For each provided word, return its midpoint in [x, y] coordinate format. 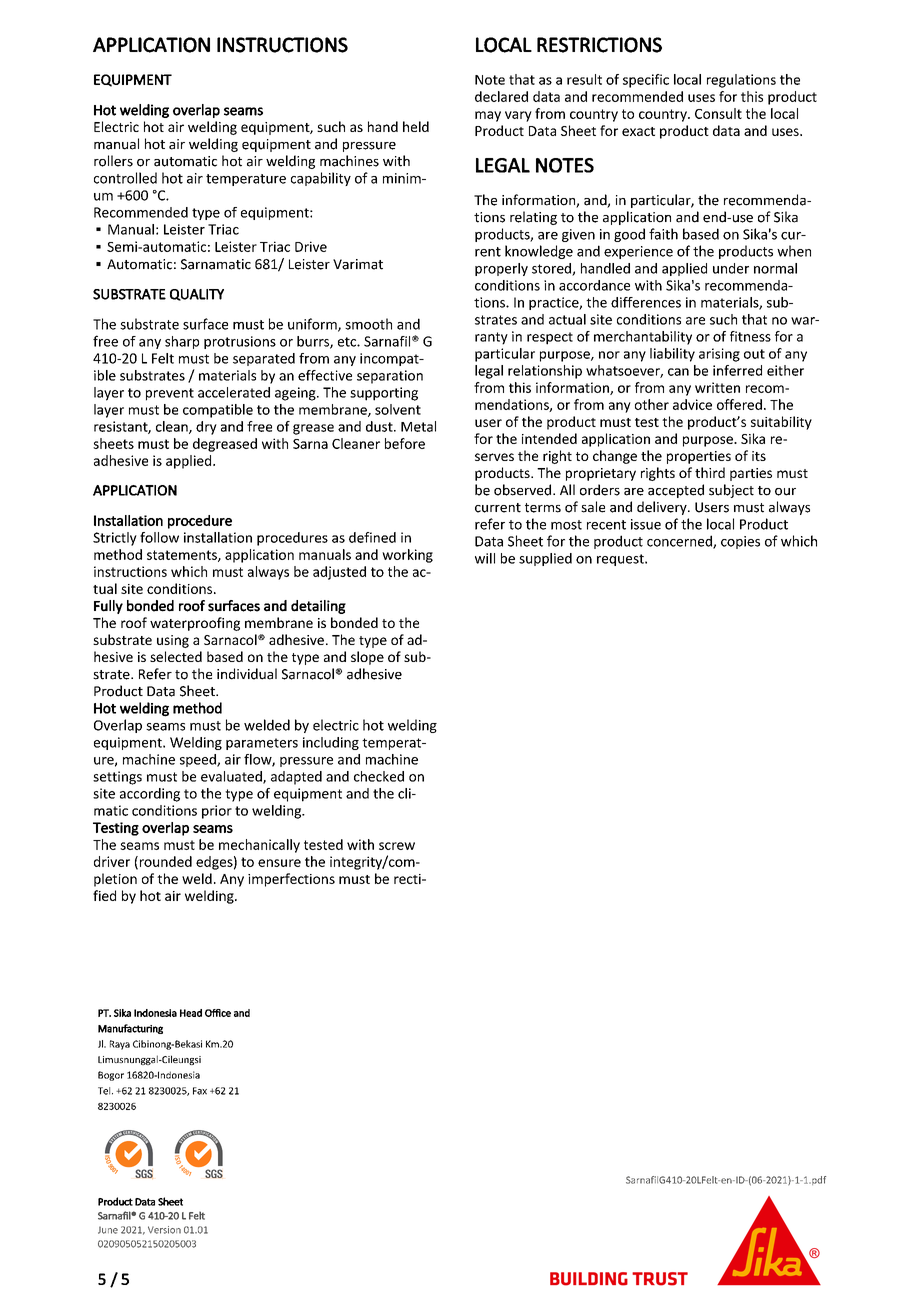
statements [183, 556]
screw [397, 846]
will [485, 558]
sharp [182, 342]
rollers [113, 161]
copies [740, 542]
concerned [680, 542]
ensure [279, 863]
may [488, 116]
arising [719, 355]
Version [164, 1230]
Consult [718, 113]
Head [191, 1013]
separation [390, 377]
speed [199, 760]
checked [379, 776]
